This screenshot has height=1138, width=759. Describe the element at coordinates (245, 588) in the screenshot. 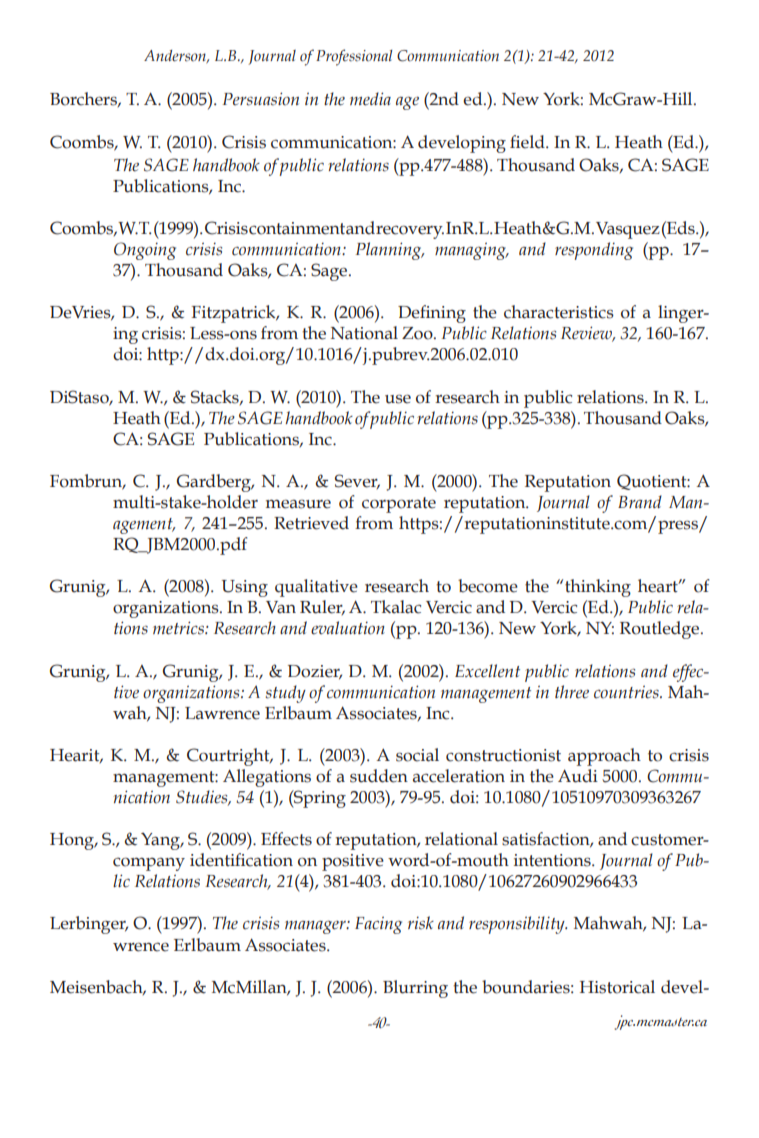

I see `Using` at that location.
